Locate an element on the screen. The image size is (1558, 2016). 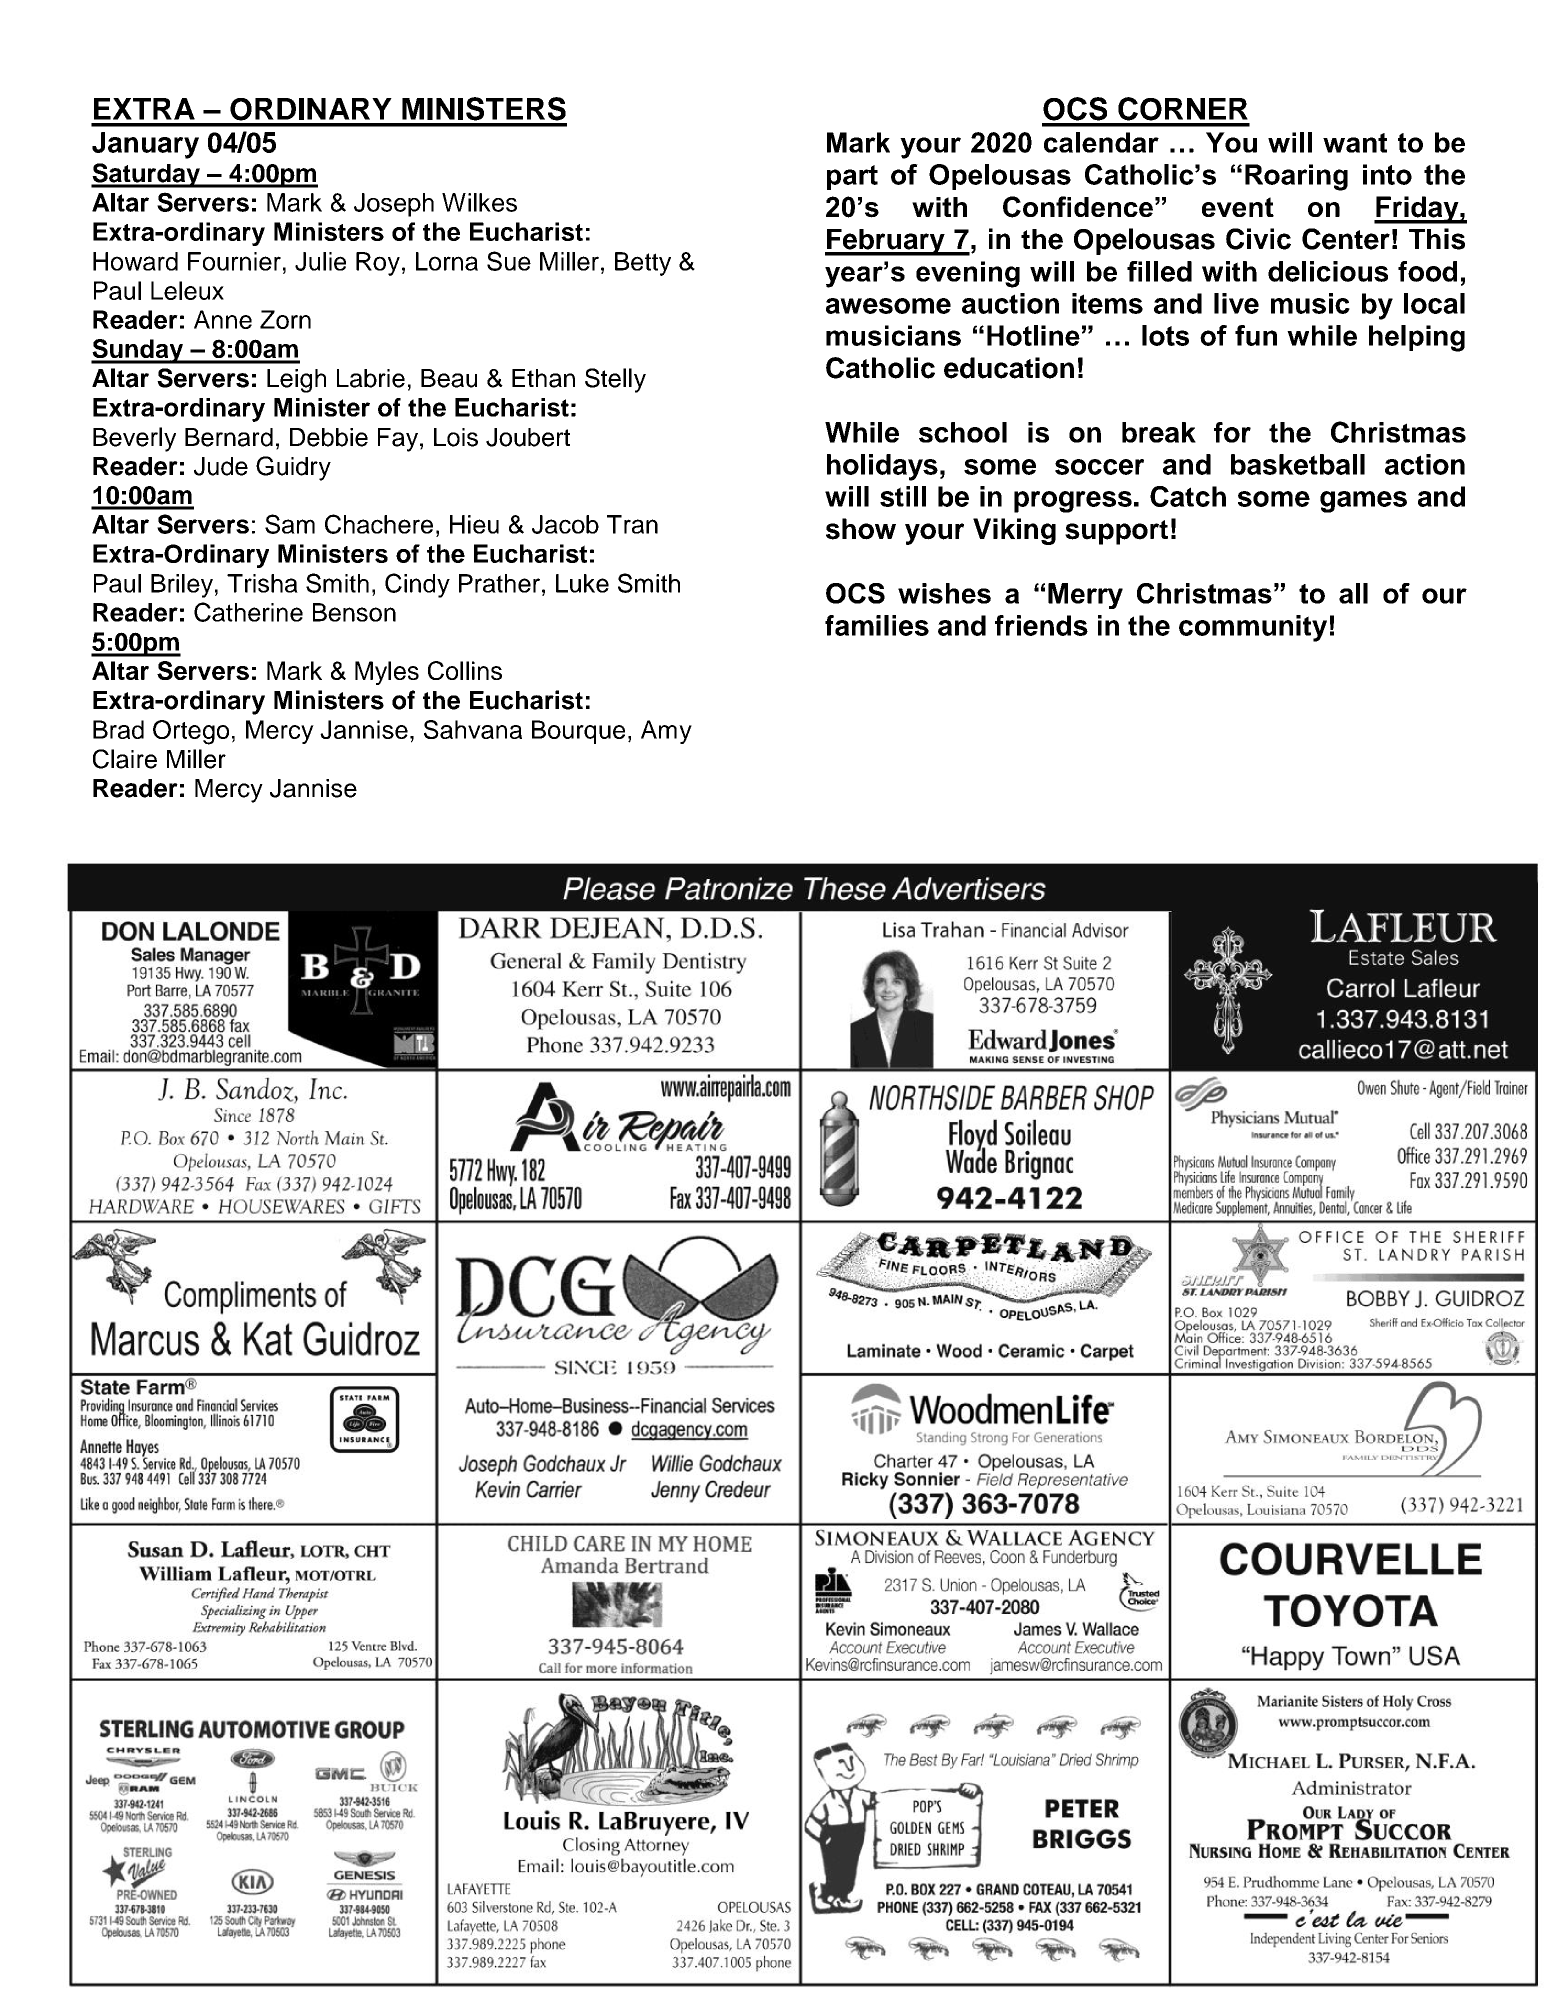
holidays is located at coordinates (882, 467).
